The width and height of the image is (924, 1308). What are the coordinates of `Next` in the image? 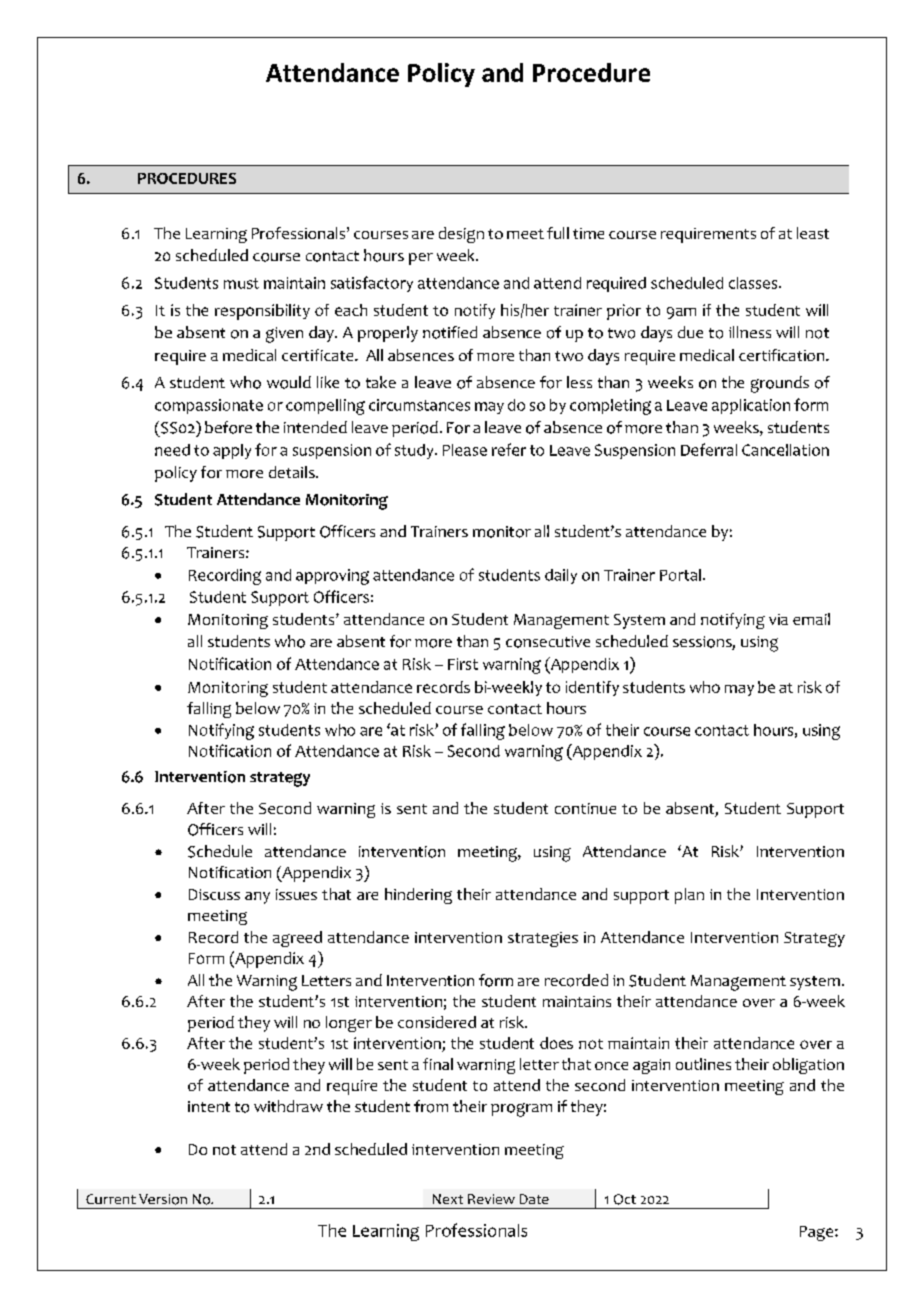 It's located at (448, 1199).
